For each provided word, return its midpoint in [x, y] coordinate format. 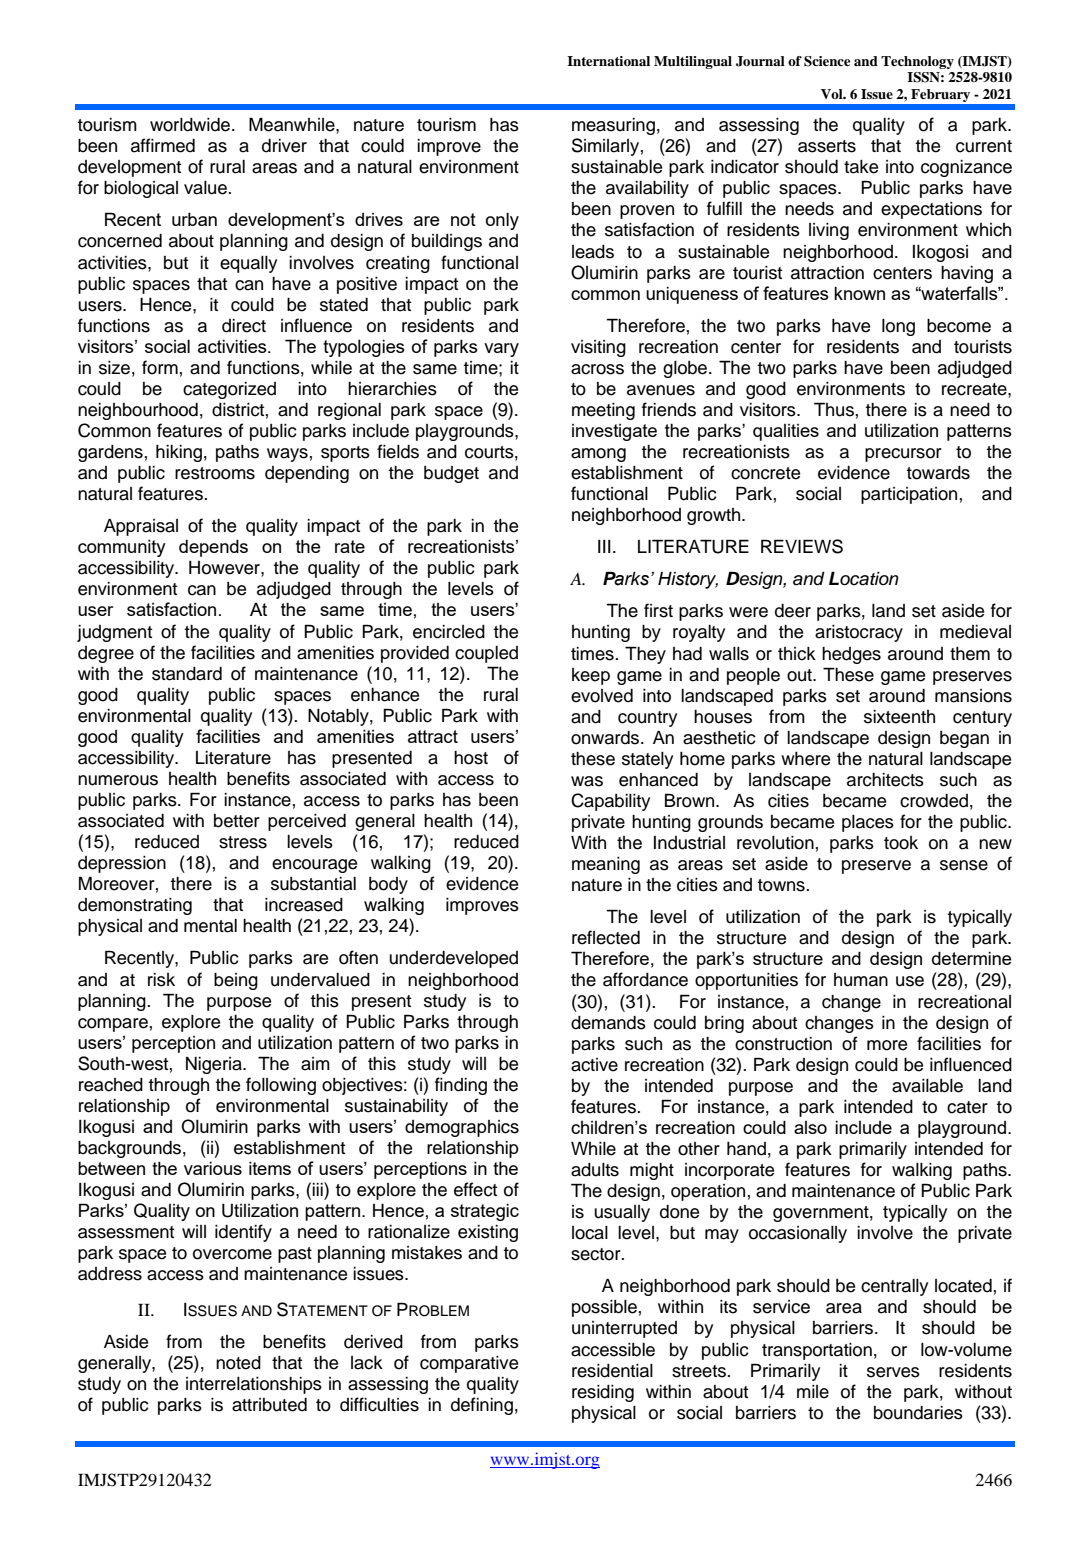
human [861, 980]
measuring [613, 126]
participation [909, 495]
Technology [917, 62]
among [598, 455]
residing [603, 1393]
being [236, 981]
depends [213, 548]
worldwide [191, 125]
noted [238, 1363]
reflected [606, 937]
